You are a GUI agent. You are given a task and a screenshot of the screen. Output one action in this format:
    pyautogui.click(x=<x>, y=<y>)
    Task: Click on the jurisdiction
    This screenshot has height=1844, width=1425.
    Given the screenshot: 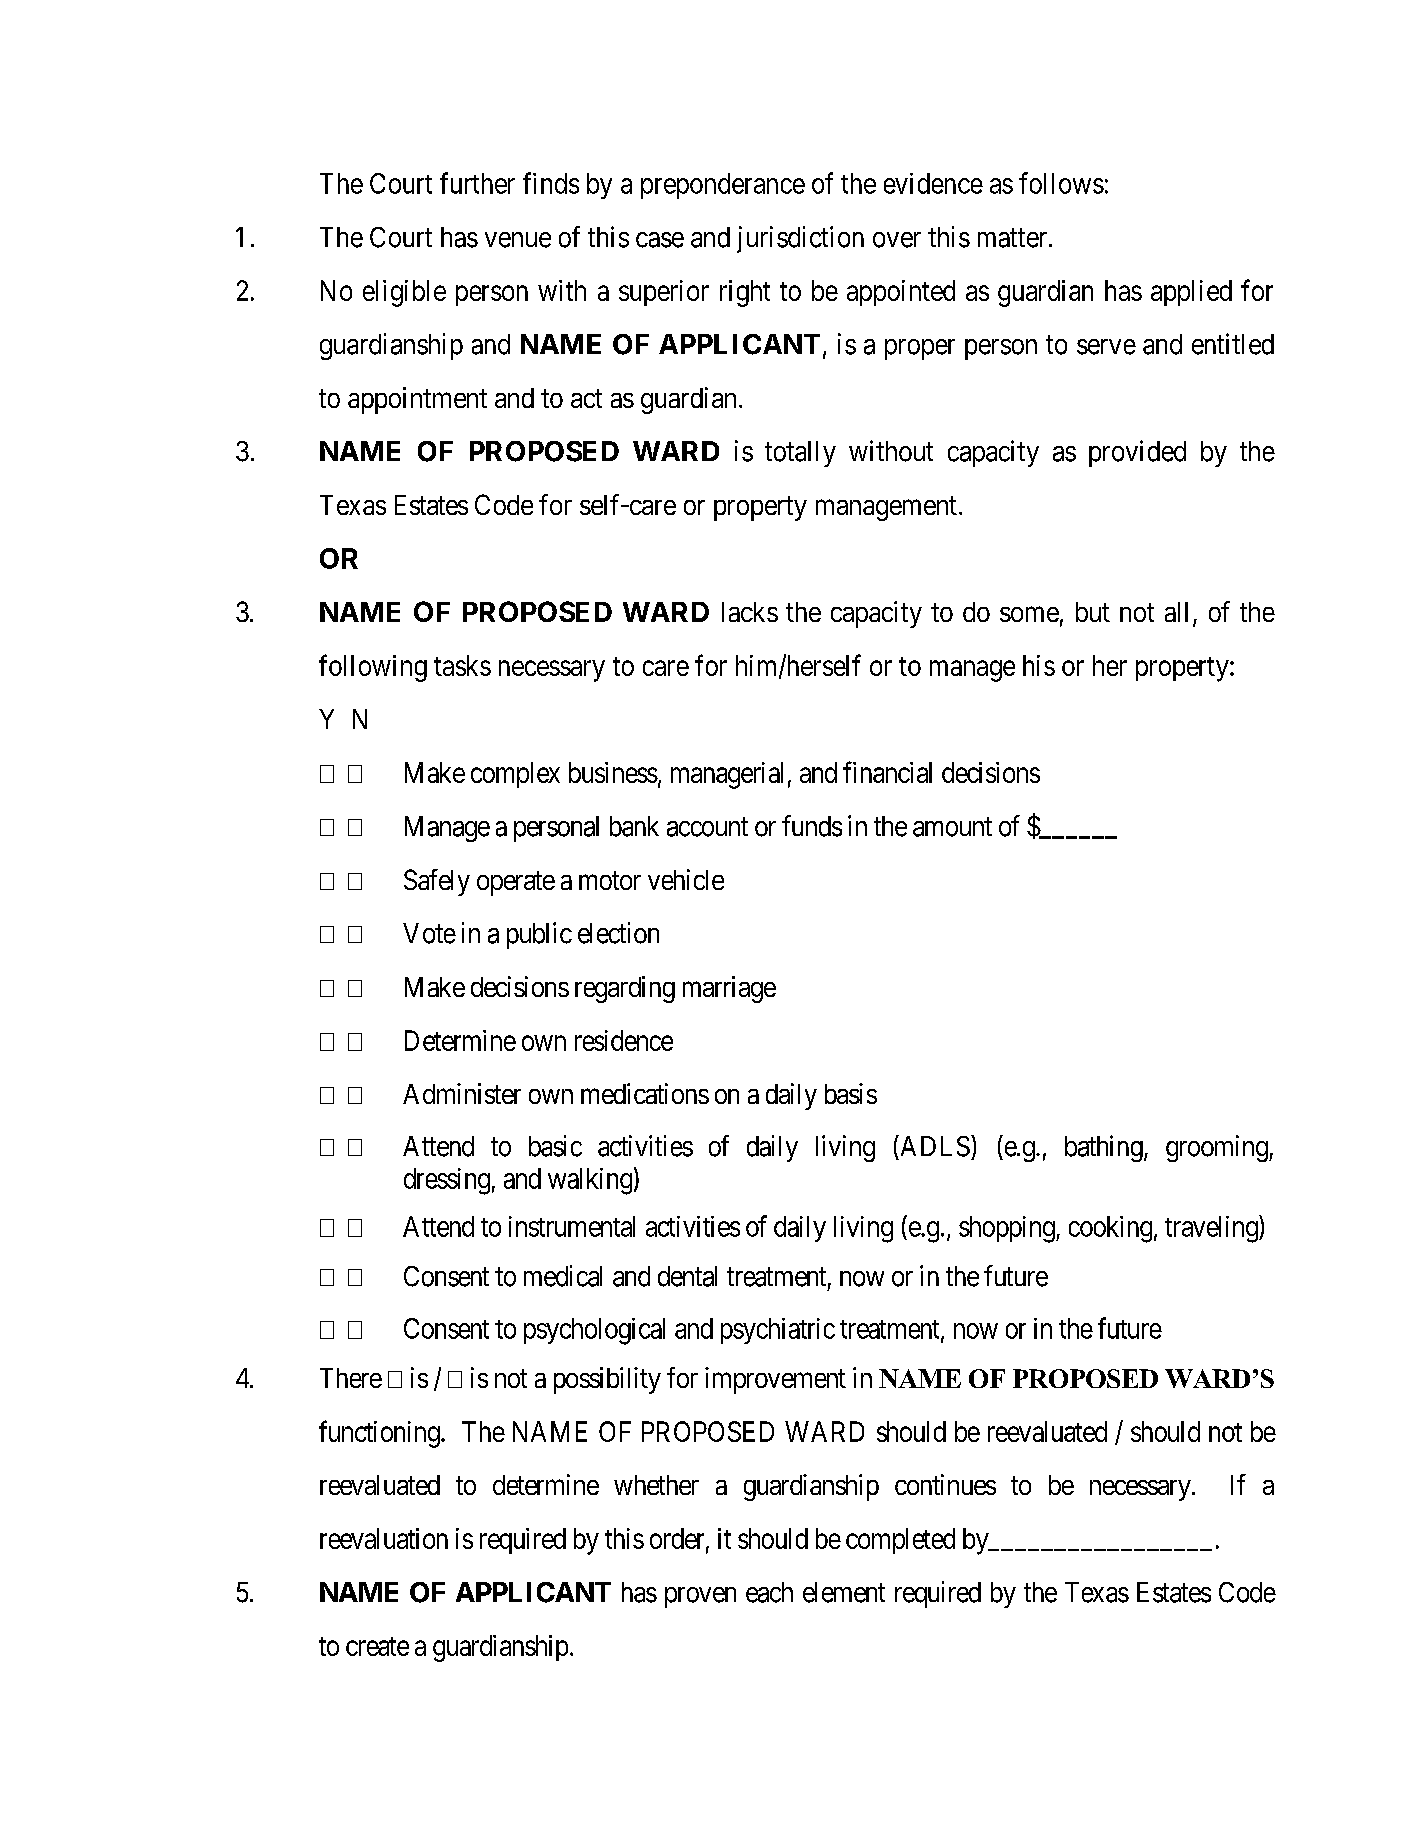 What is the action you would take?
    pyautogui.click(x=800, y=239)
